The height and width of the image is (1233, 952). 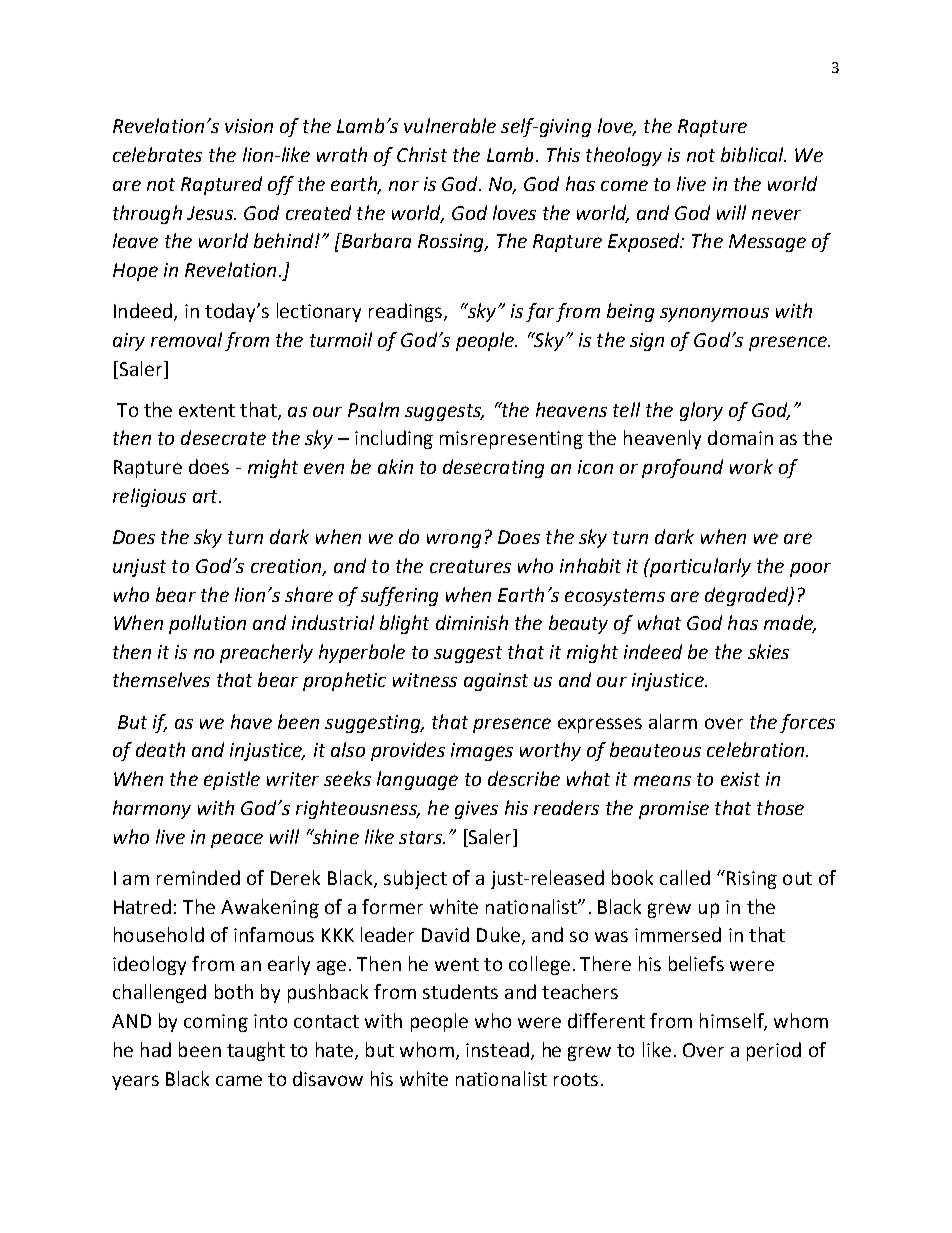 What do you see at coordinates (472, 622) in the image?
I see `diminish` at bounding box center [472, 622].
